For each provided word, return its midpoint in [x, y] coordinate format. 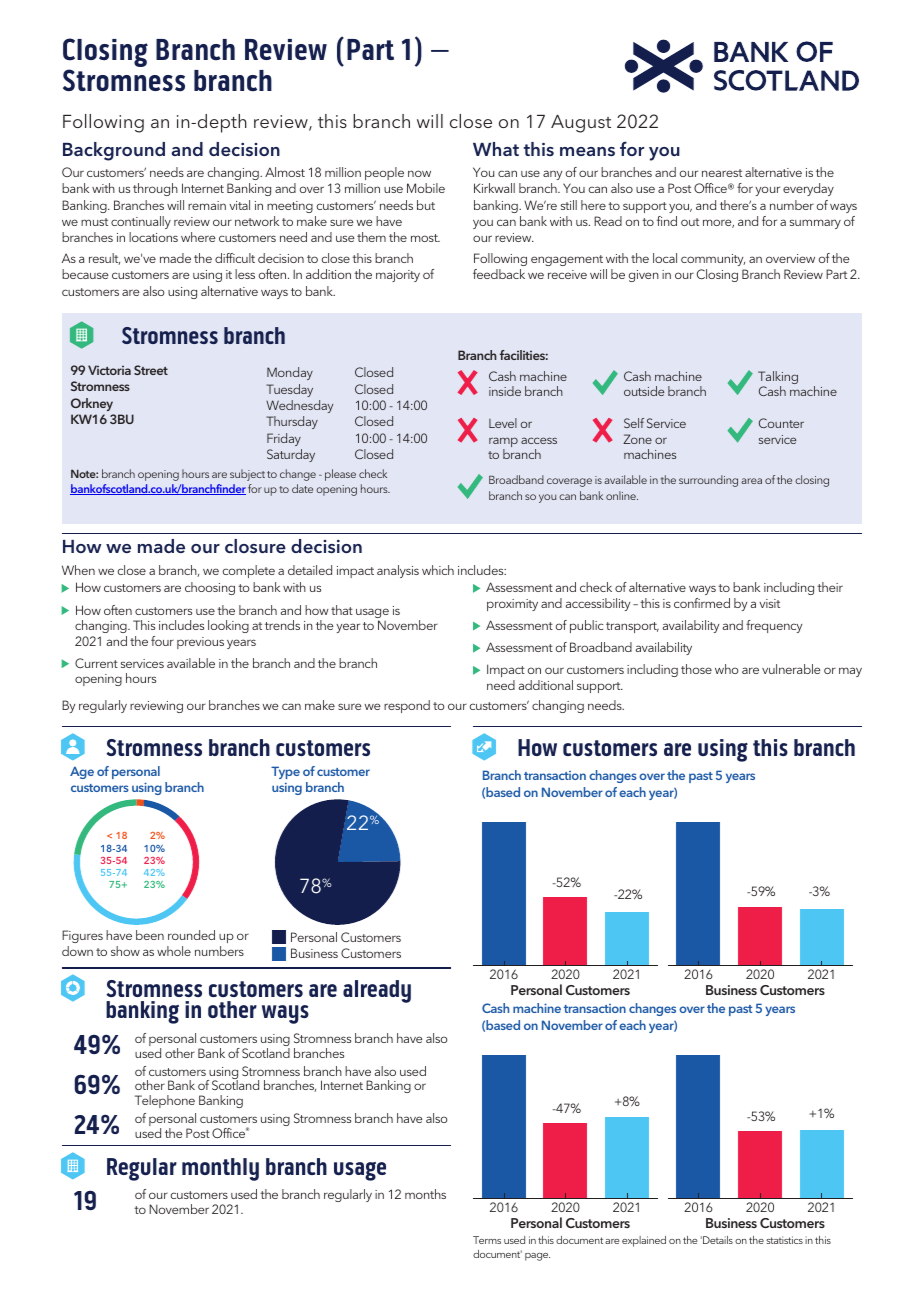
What [496, 149]
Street [151, 370]
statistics [784, 1240]
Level [503, 423]
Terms [487, 1240]
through [155, 189]
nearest [722, 173]
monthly [220, 1169]
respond [407, 706]
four [162, 641]
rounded [191, 935]
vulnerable [791, 669]
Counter [781, 423]
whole [174, 951]
